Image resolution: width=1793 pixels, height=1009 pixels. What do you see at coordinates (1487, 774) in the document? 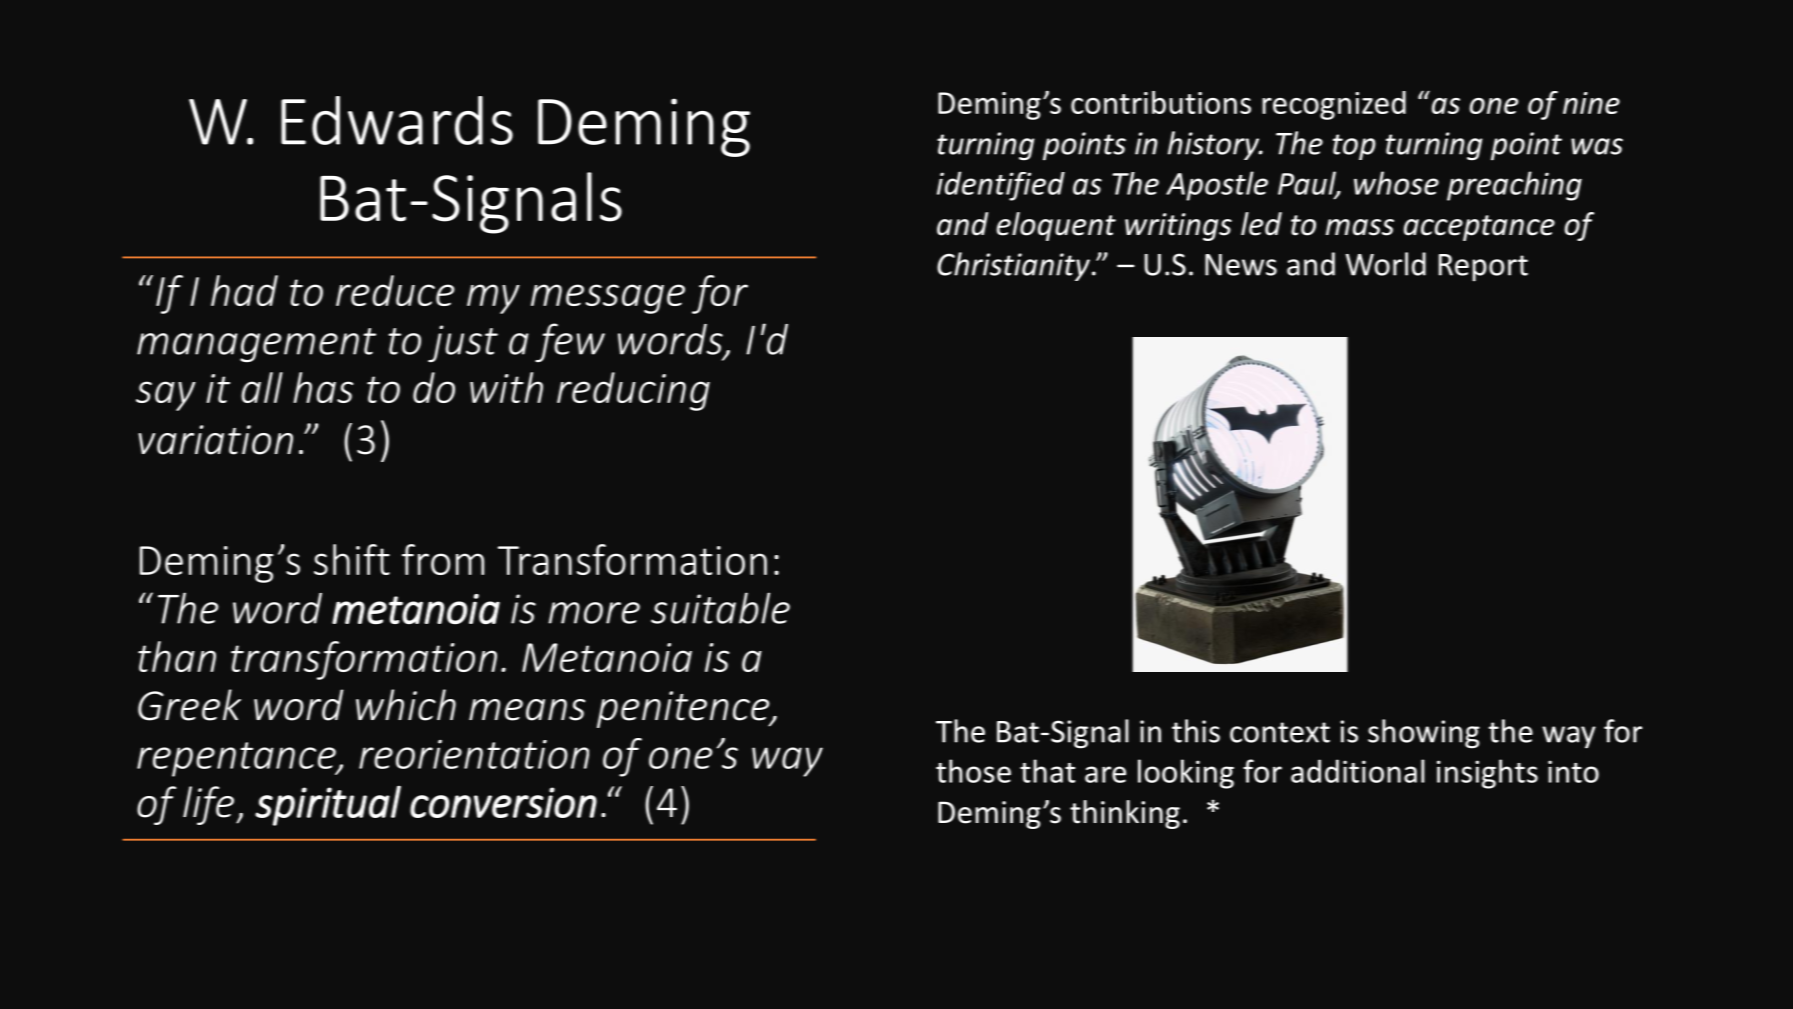
I see `insights` at bounding box center [1487, 774].
